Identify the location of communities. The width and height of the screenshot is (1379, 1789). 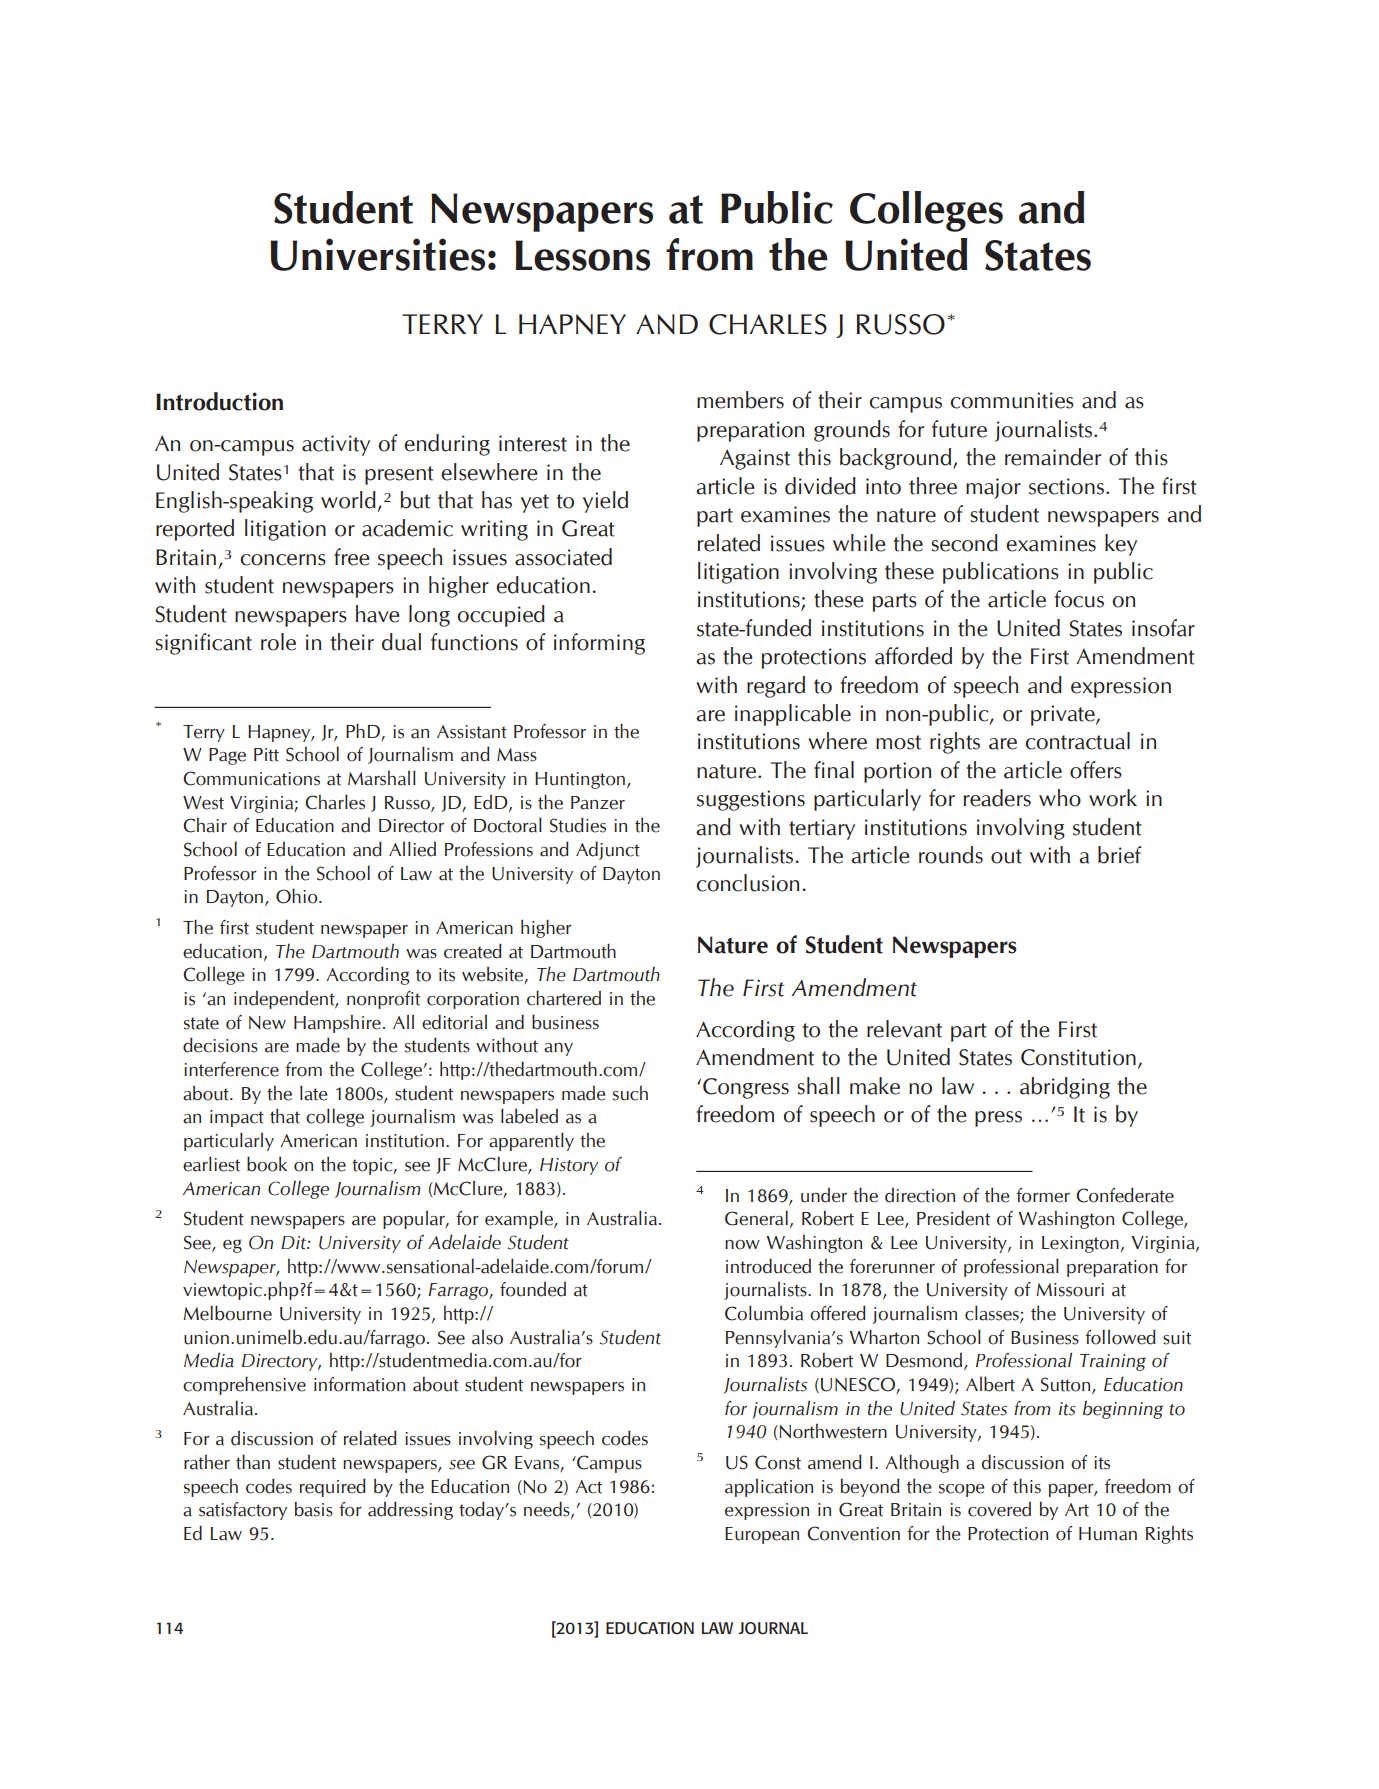
(1012, 400).
